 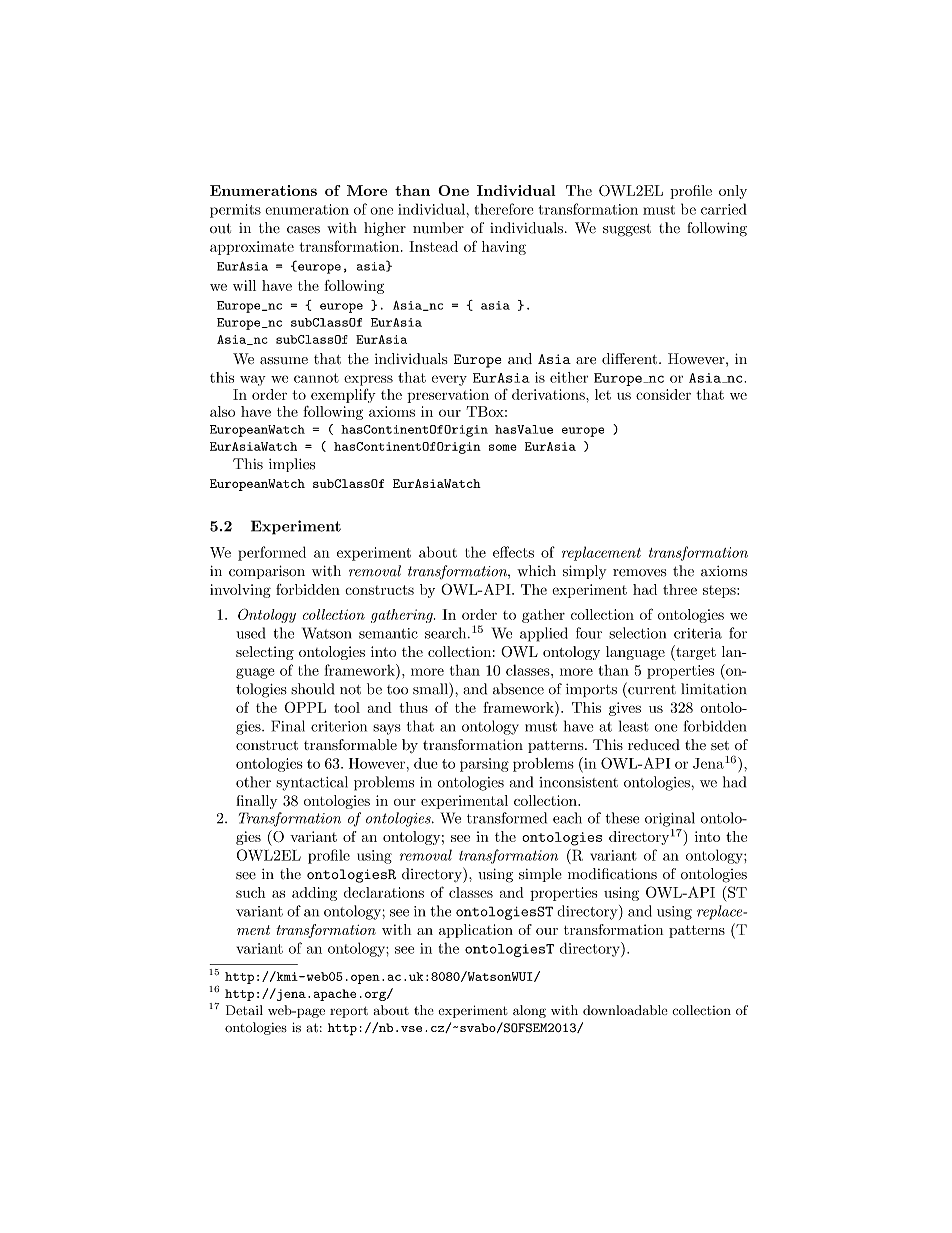 I want to click on consider, so click(x=663, y=394).
